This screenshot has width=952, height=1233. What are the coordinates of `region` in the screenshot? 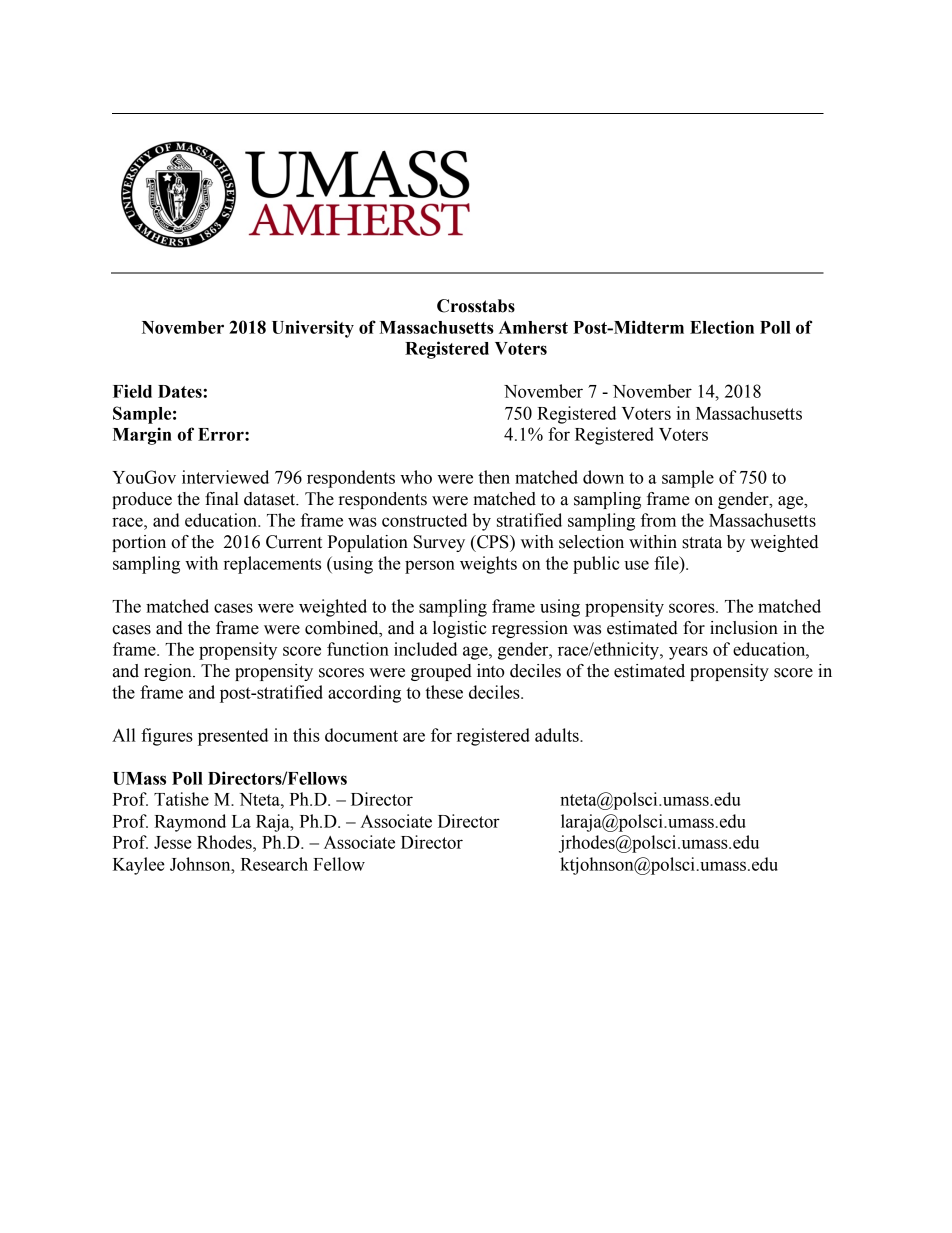 It's located at (169, 672).
